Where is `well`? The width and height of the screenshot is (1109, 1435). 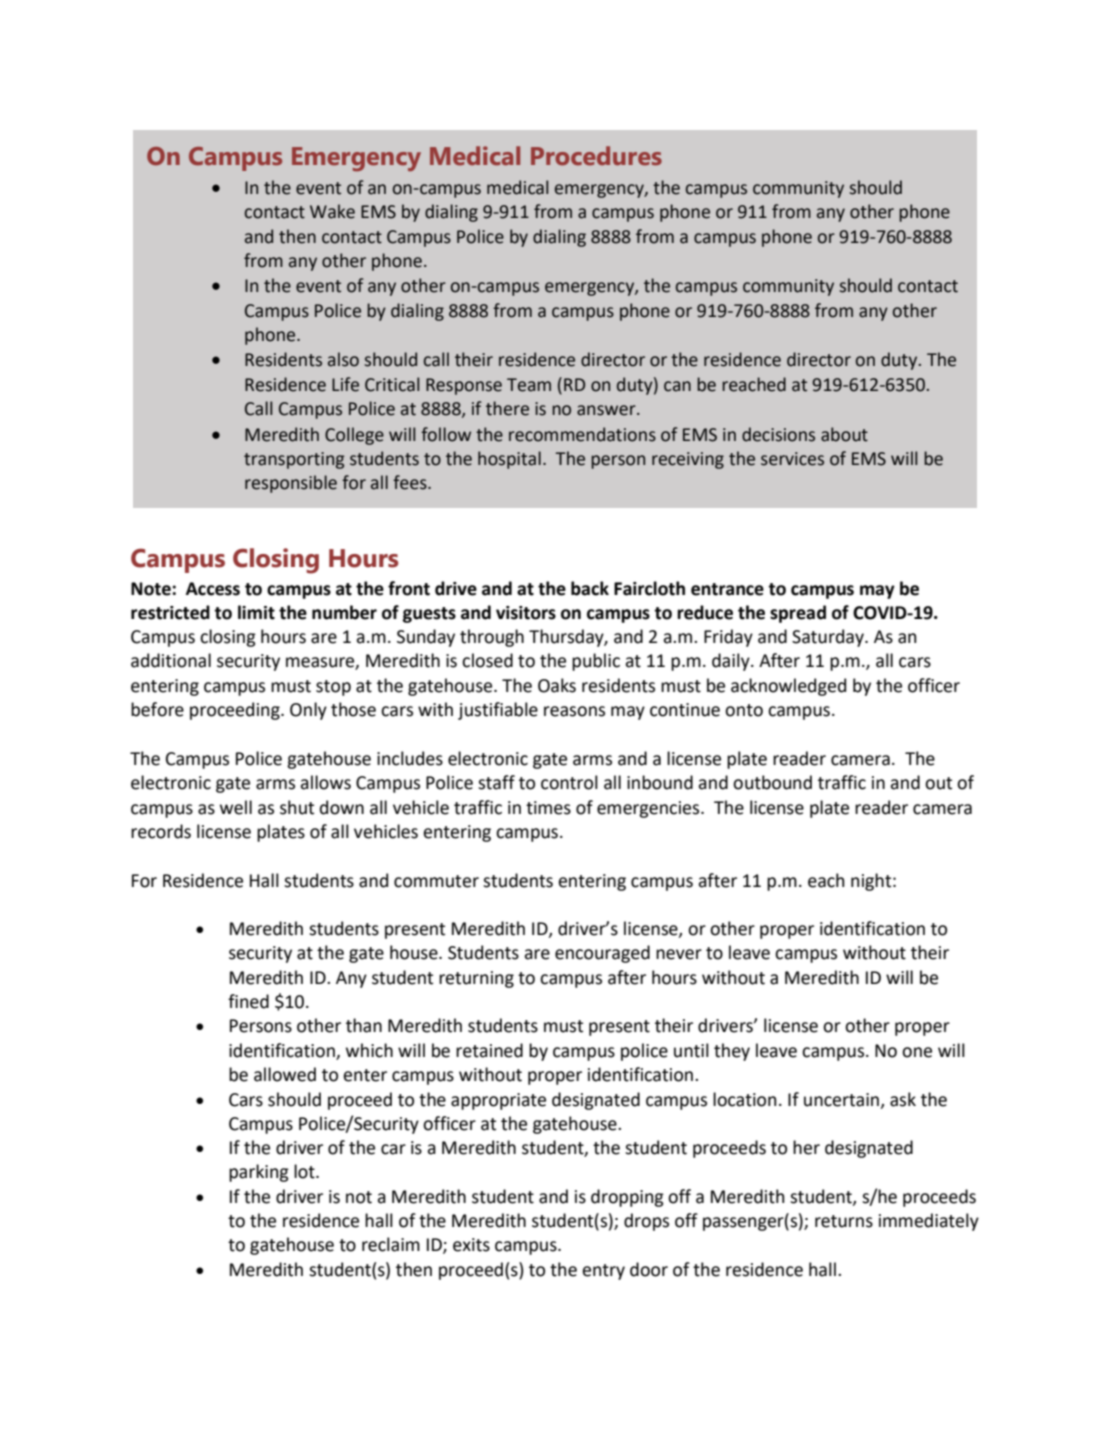 well is located at coordinates (236, 807).
